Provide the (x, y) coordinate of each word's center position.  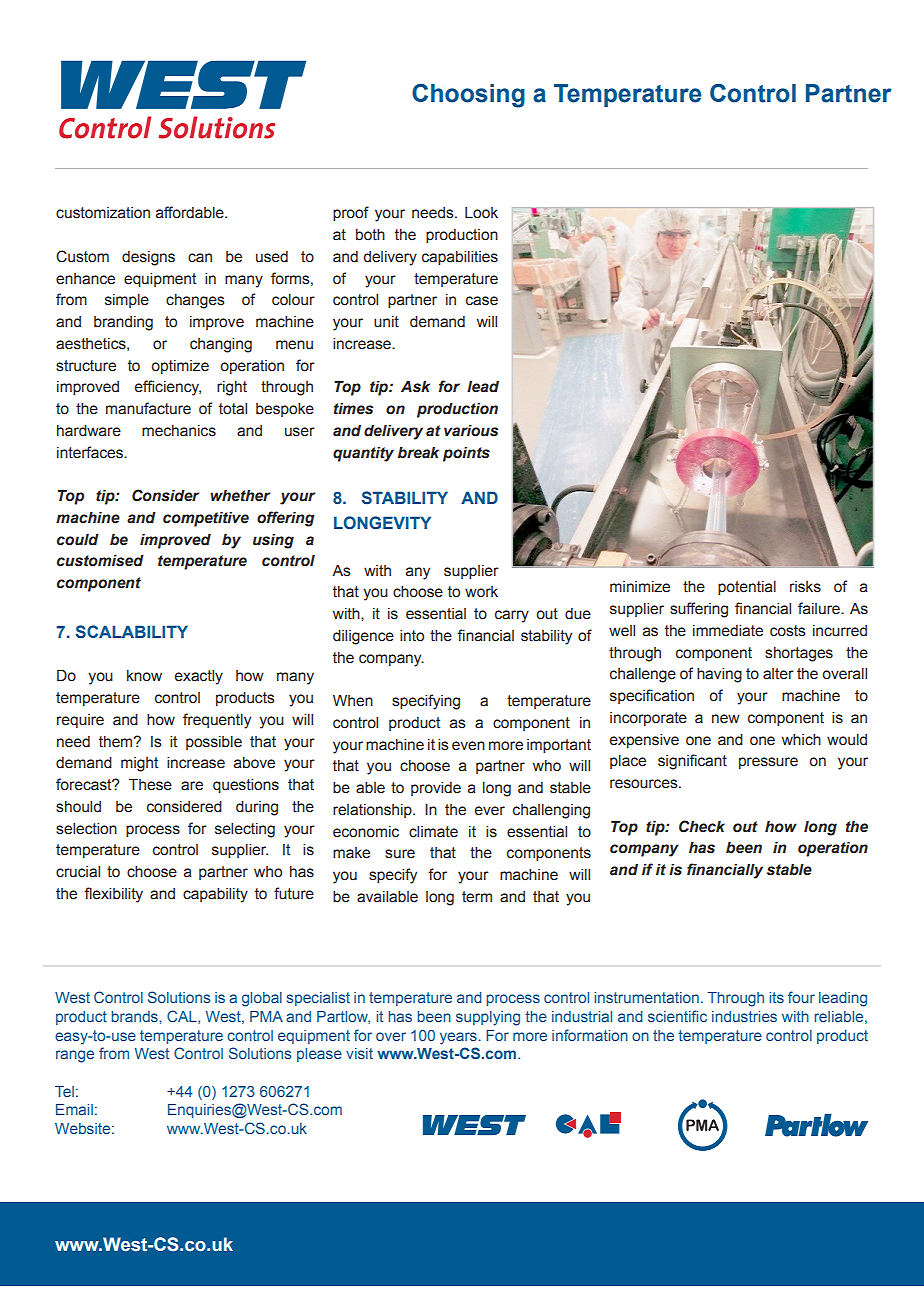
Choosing (468, 96)
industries (744, 1016)
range (75, 1056)
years (458, 1038)
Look (481, 213)
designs (148, 258)
